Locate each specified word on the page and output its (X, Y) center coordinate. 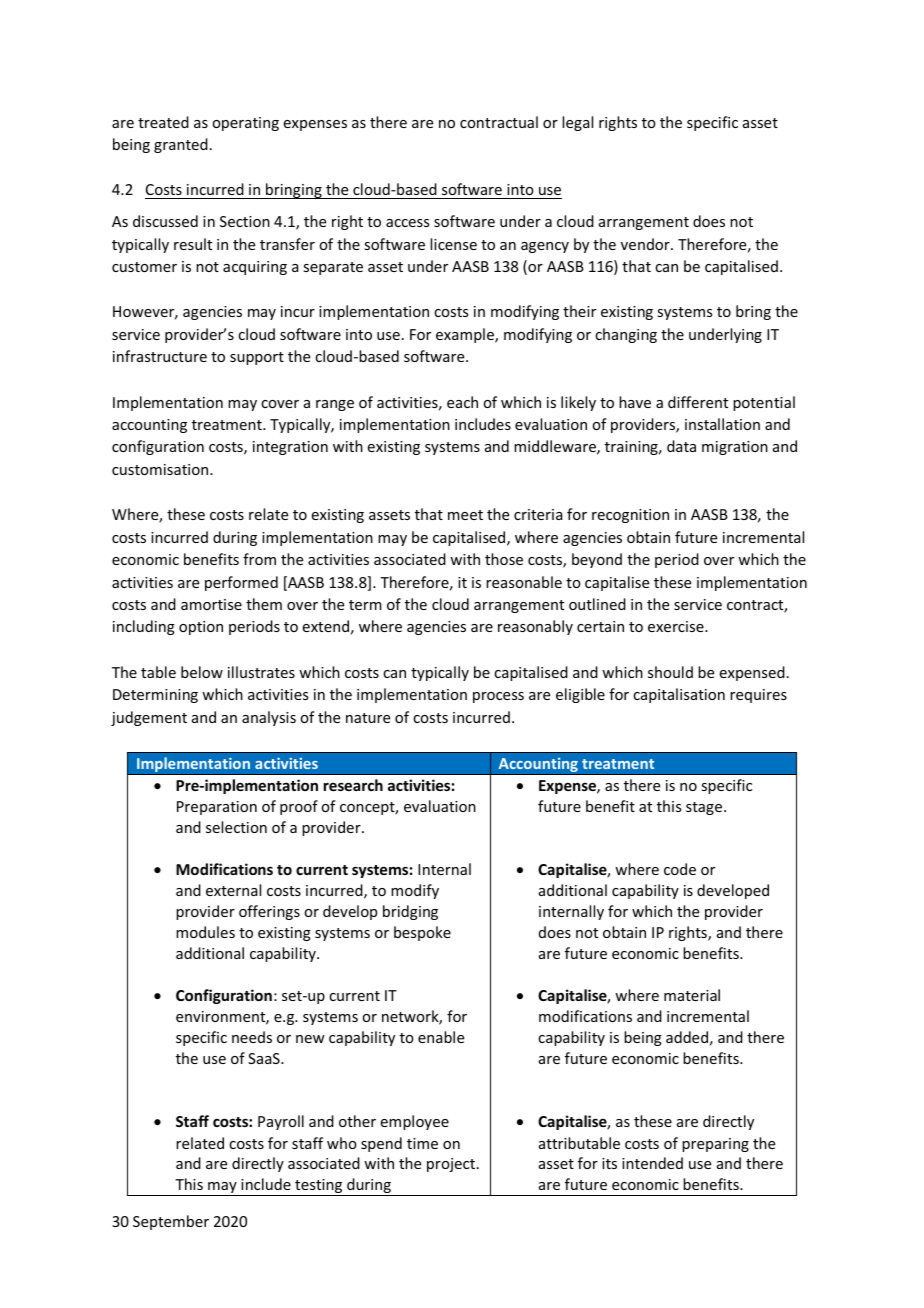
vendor (646, 244)
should (670, 672)
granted (181, 145)
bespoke (422, 933)
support (257, 358)
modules (205, 932)
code (680, 869)
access (407, 223)
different (698, 402)
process (498, 697)
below (202, 672)
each (462, 402)
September (171, 1222)
